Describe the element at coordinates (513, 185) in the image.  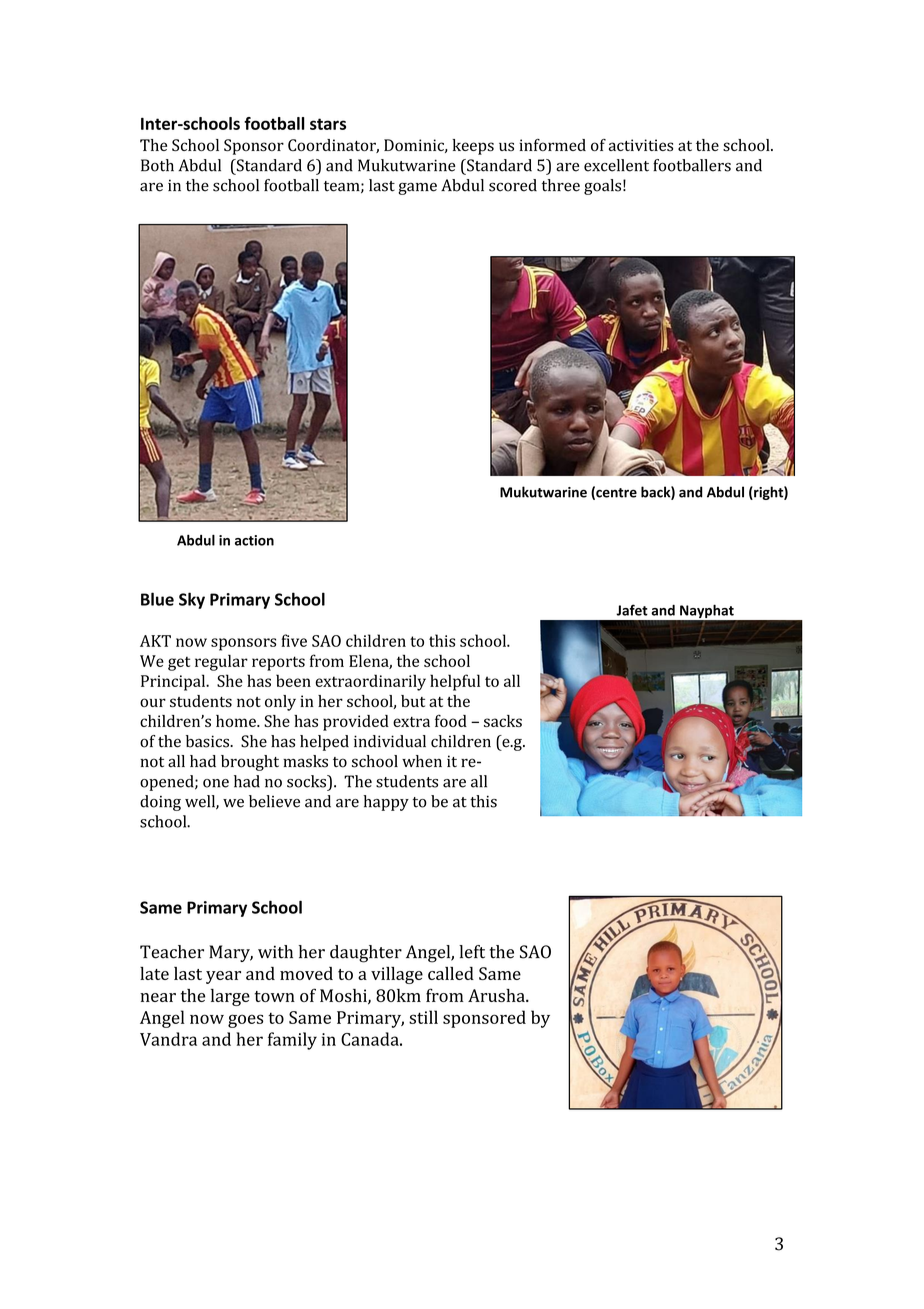
I see `scored` at that location.
